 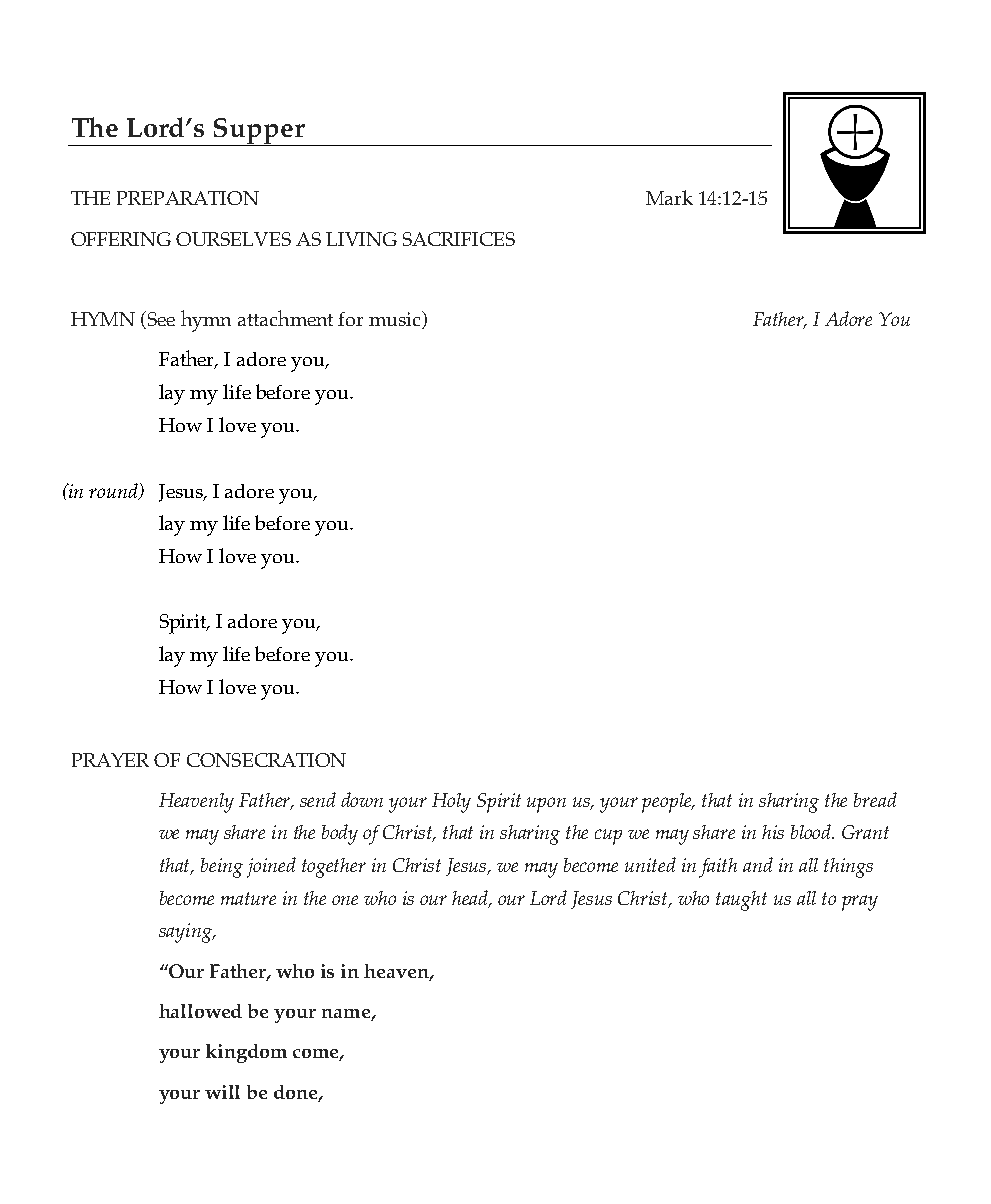 What do you see at coordinates (451, 803) in the page?
I see `Holy` at bounding box center [451, 803].
